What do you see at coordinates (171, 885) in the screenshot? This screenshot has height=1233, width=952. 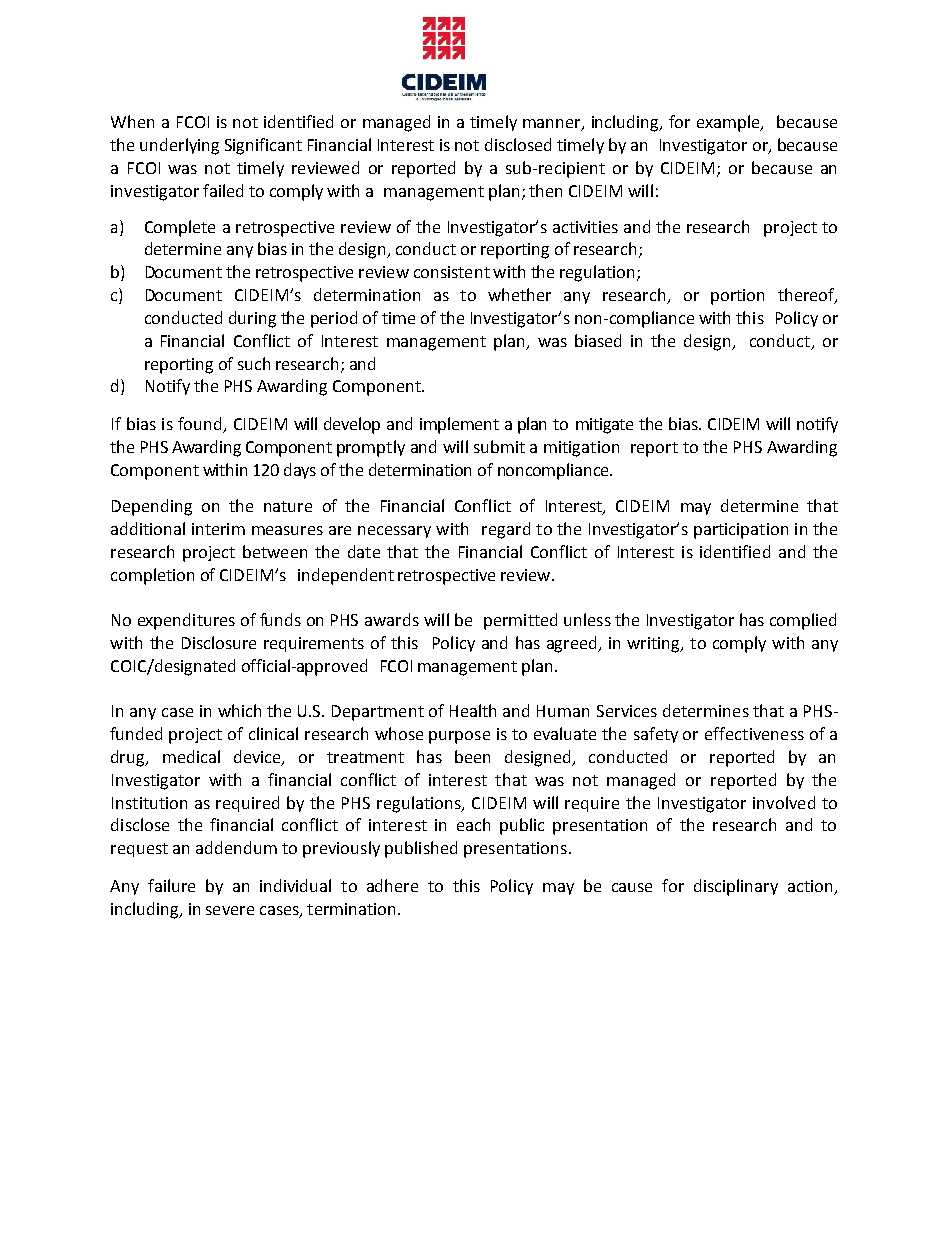 I see `failure` at bounding box center [171, 885].
